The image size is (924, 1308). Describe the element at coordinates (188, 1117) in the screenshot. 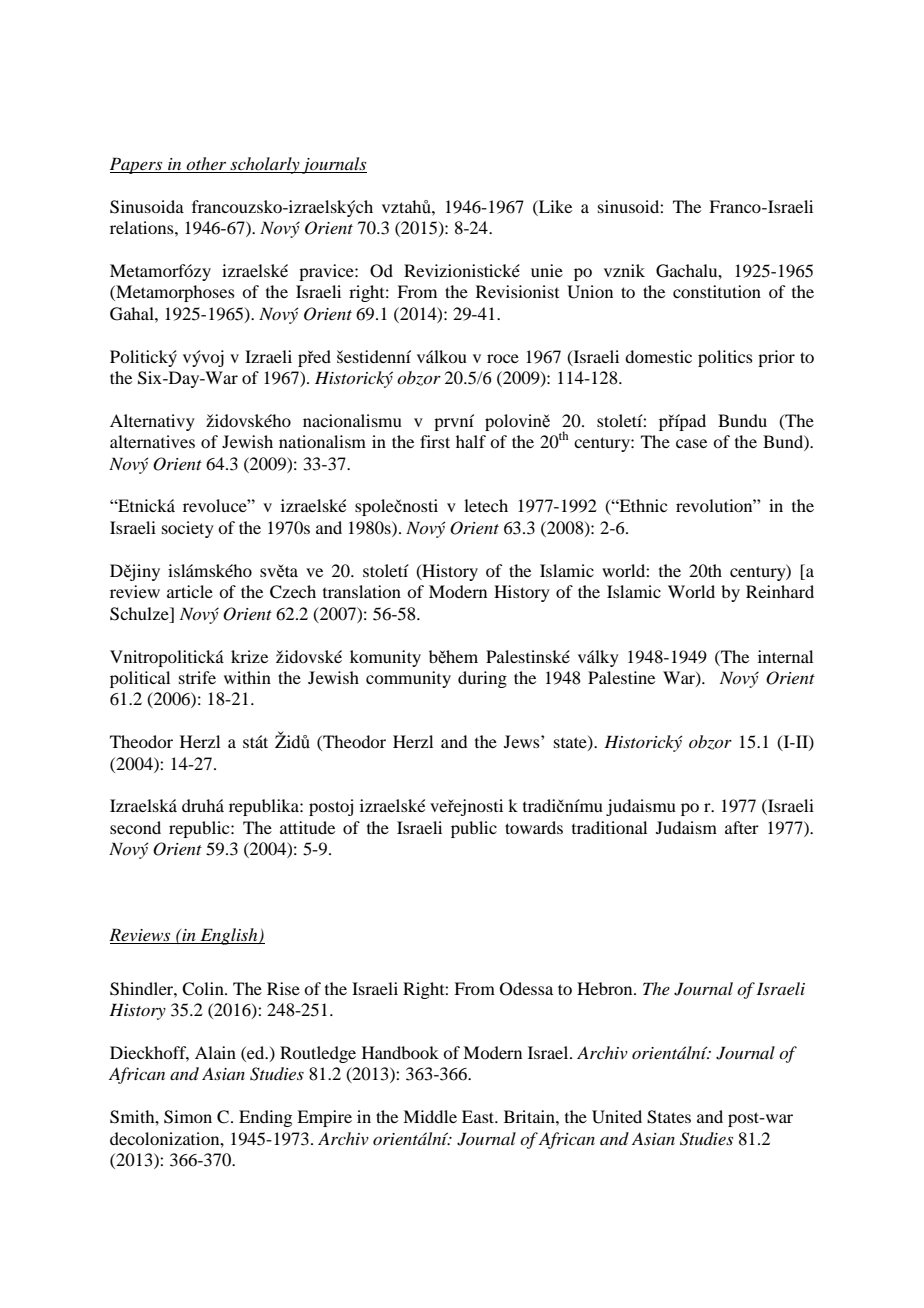

I see `Simon` at that location.
